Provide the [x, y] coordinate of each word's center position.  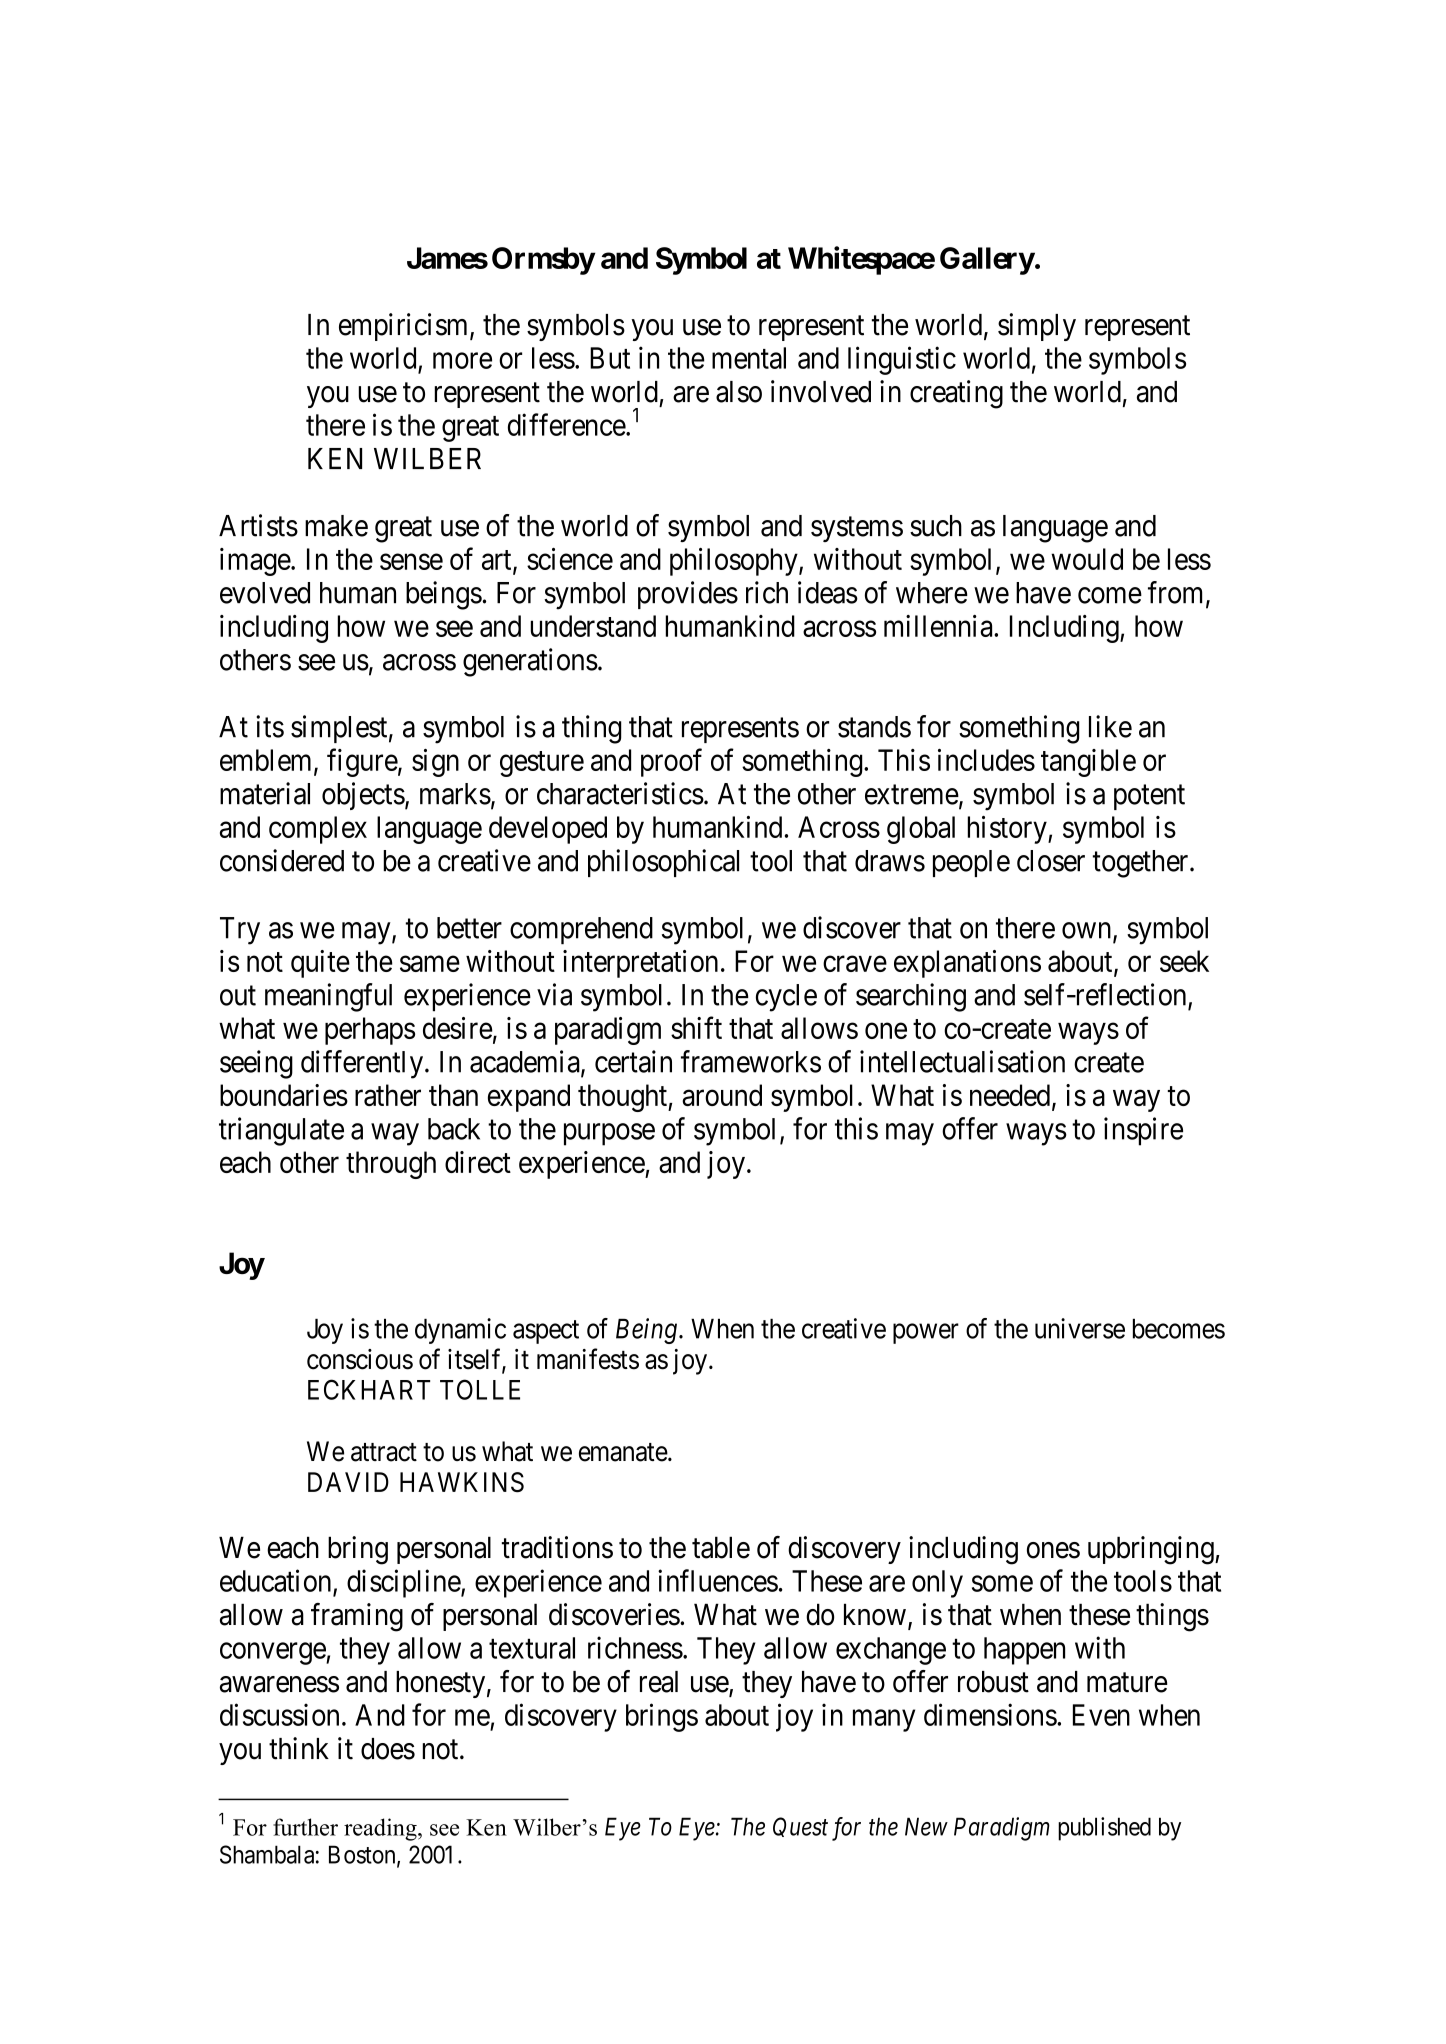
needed [1010, 1095]
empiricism [405, 327]
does [388, 1749]
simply [1037, 327]
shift [696, 1027]
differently [363, 1064]
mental [749, 358]
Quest [800, 1827]
